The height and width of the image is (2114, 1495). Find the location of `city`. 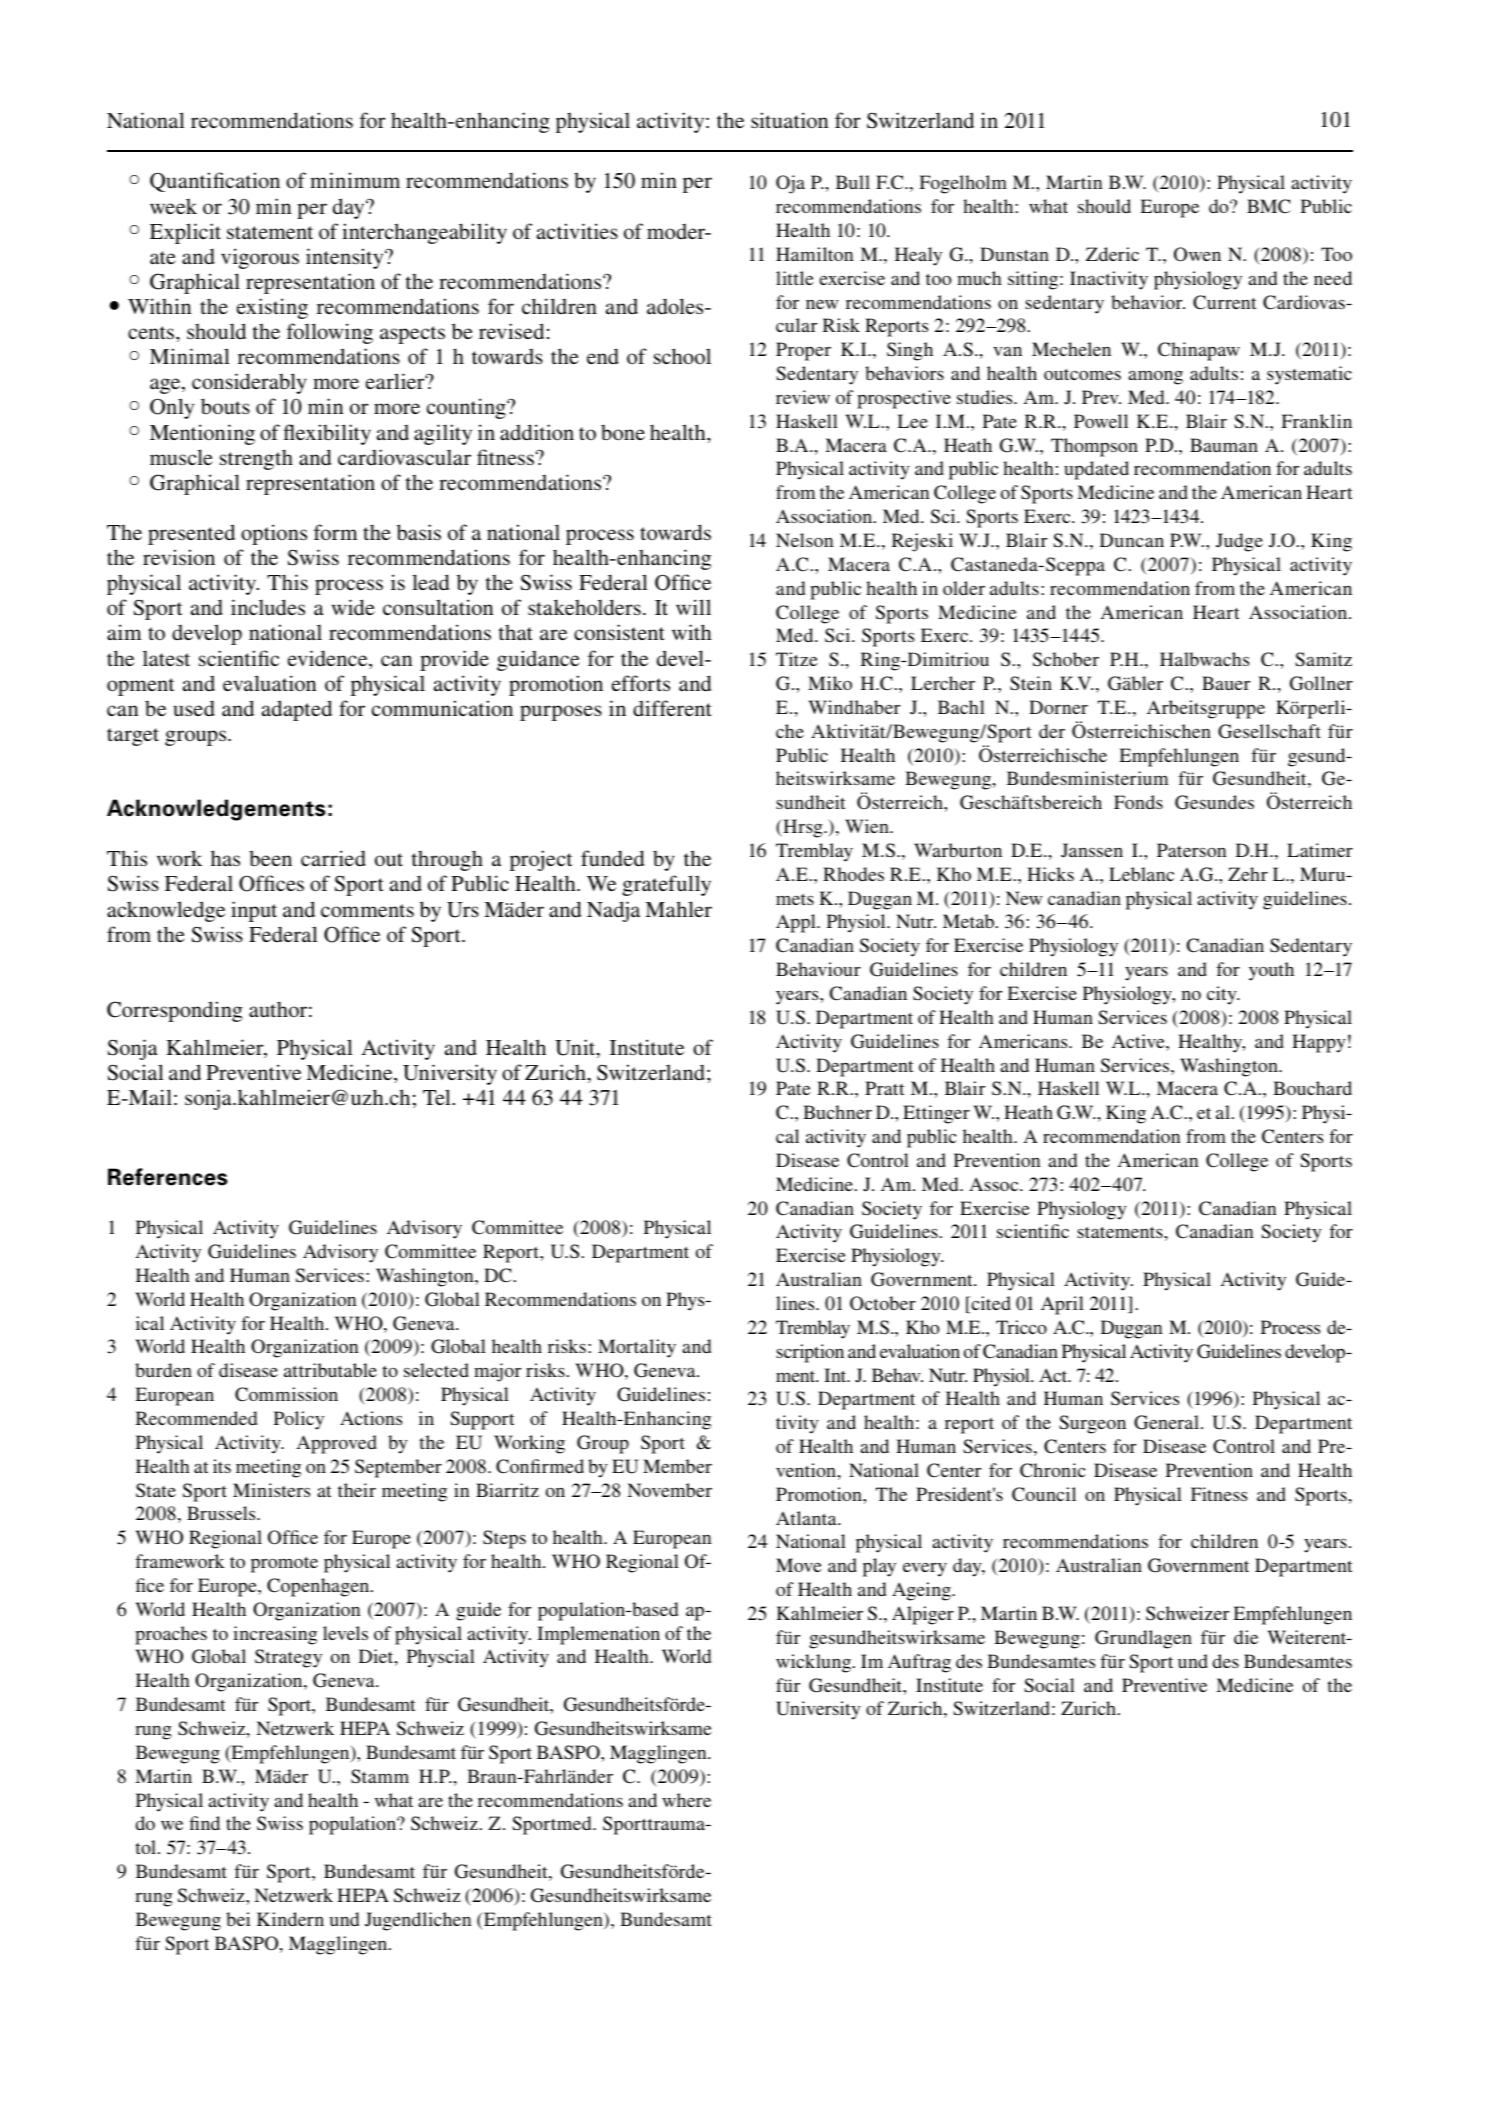

city is located at coordinates (1223, 995).
